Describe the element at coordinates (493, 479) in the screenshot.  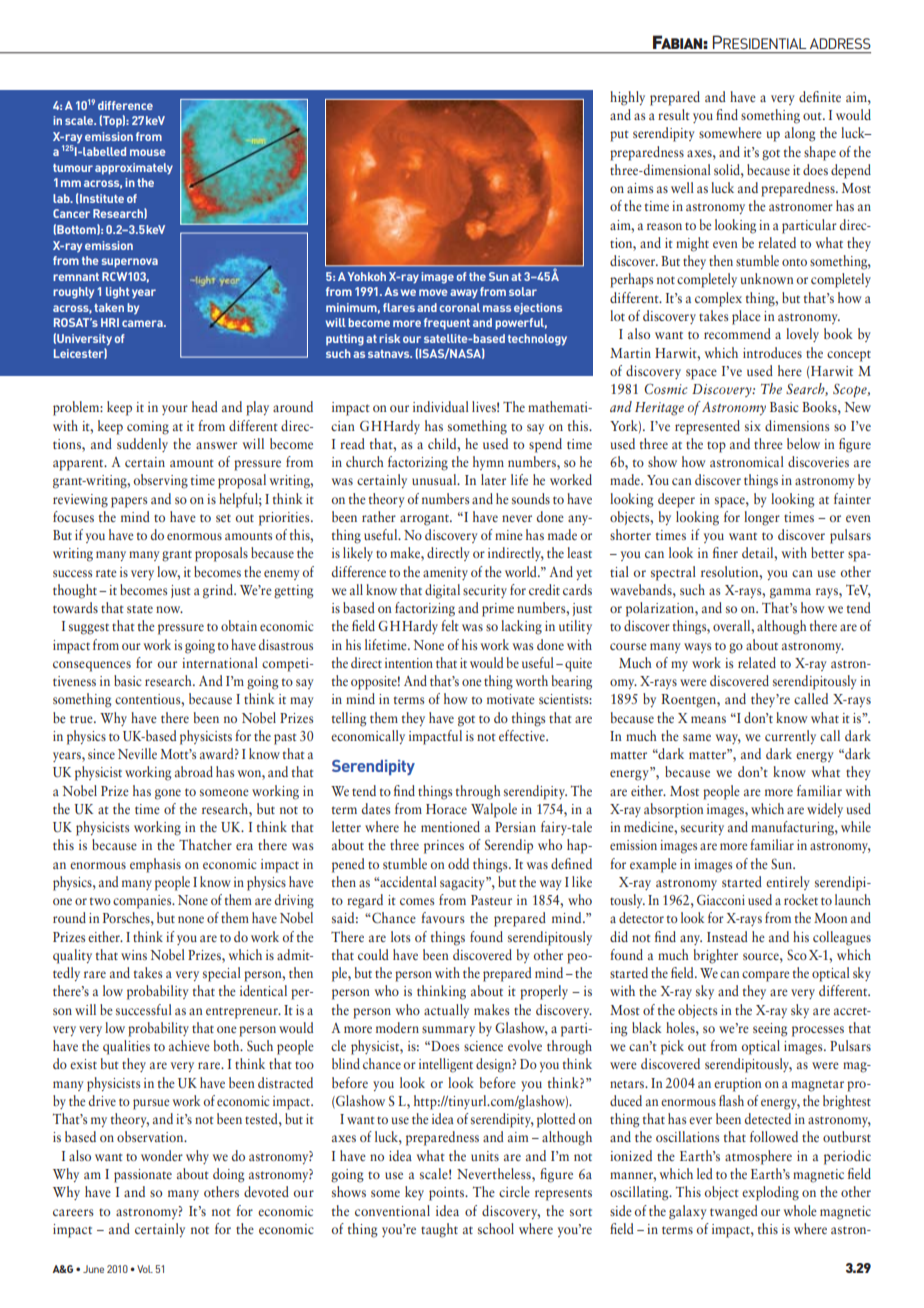
I see `later` at that location.
